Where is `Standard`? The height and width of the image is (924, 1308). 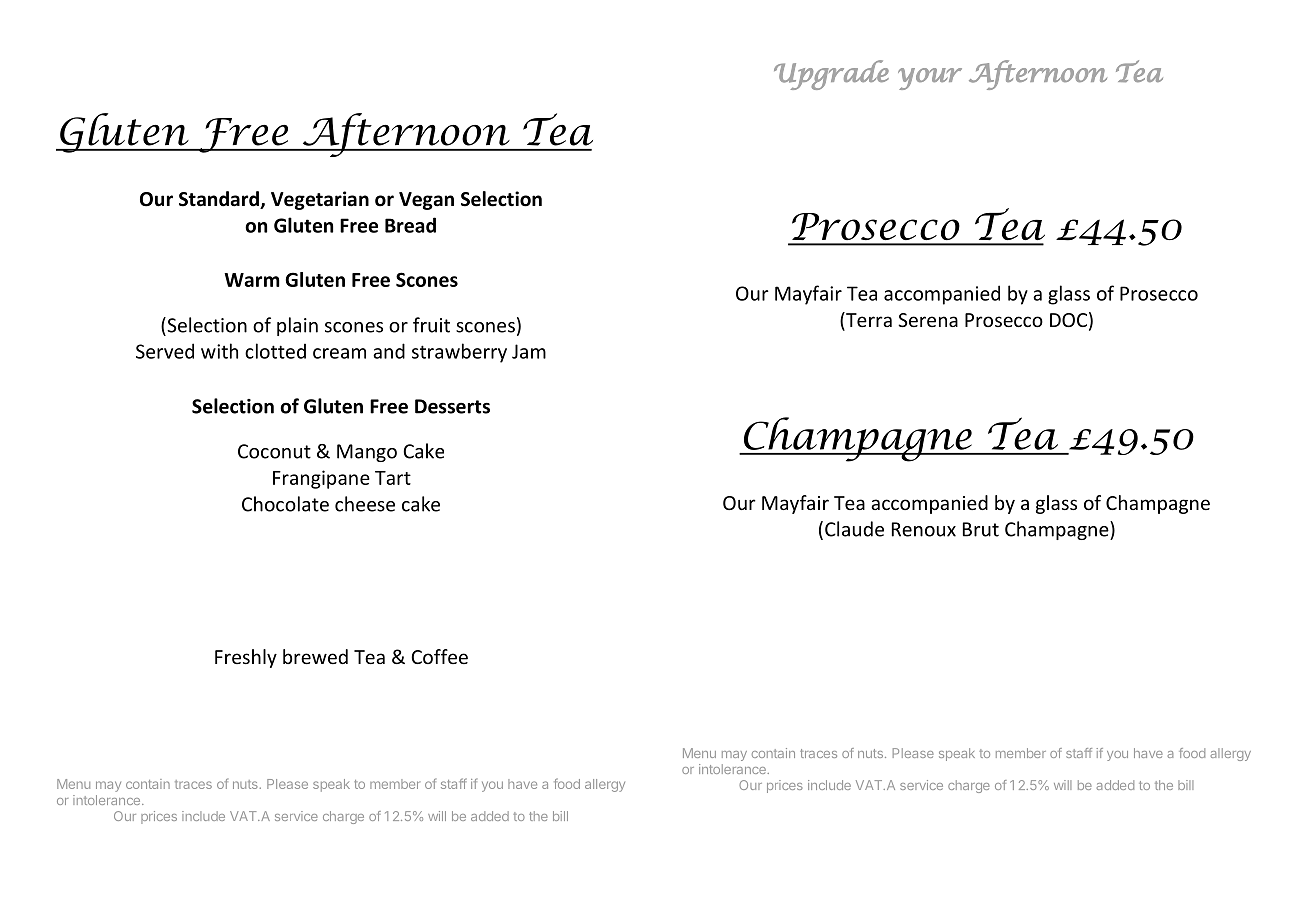
Standard is located at coordinates (220, 200).
